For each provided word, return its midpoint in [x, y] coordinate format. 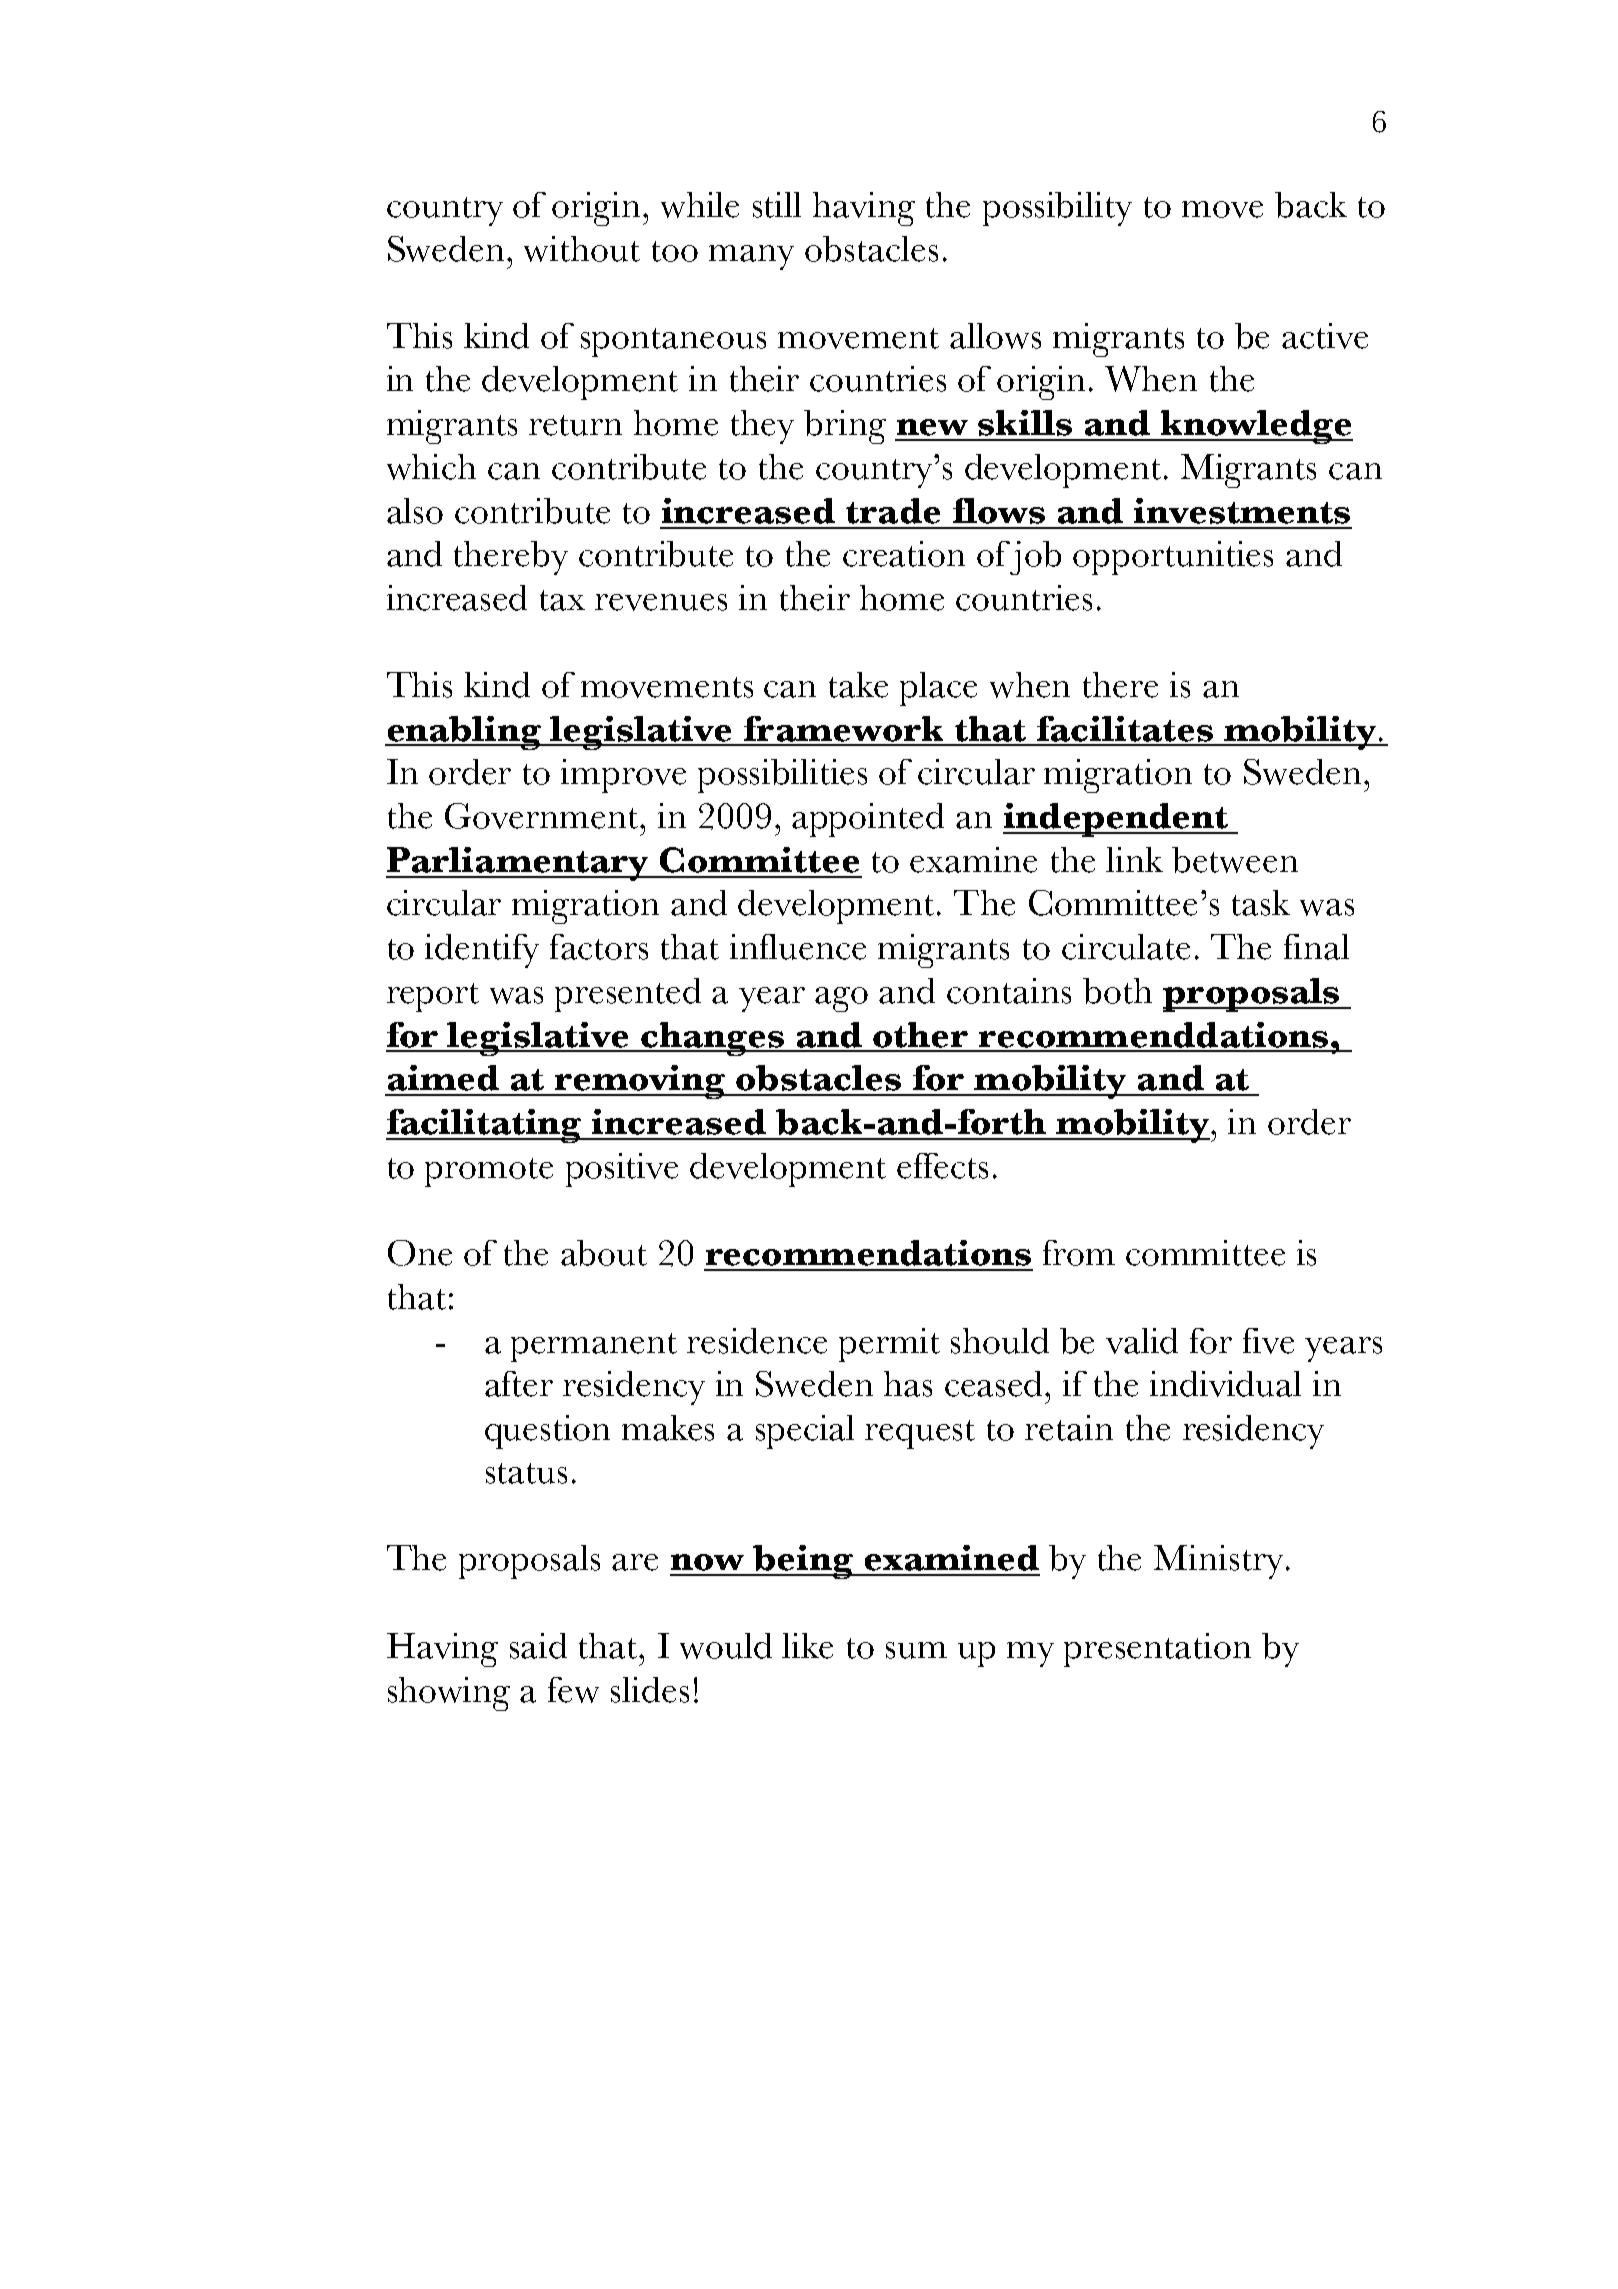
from [1079, 1253]
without [582, 249]
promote [489, 1172]
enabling [464, 733]
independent [1117, 820]
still [777, 205]
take [858, 685]
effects [942, 1166]
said [538, 1646]
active [1325, 336]
